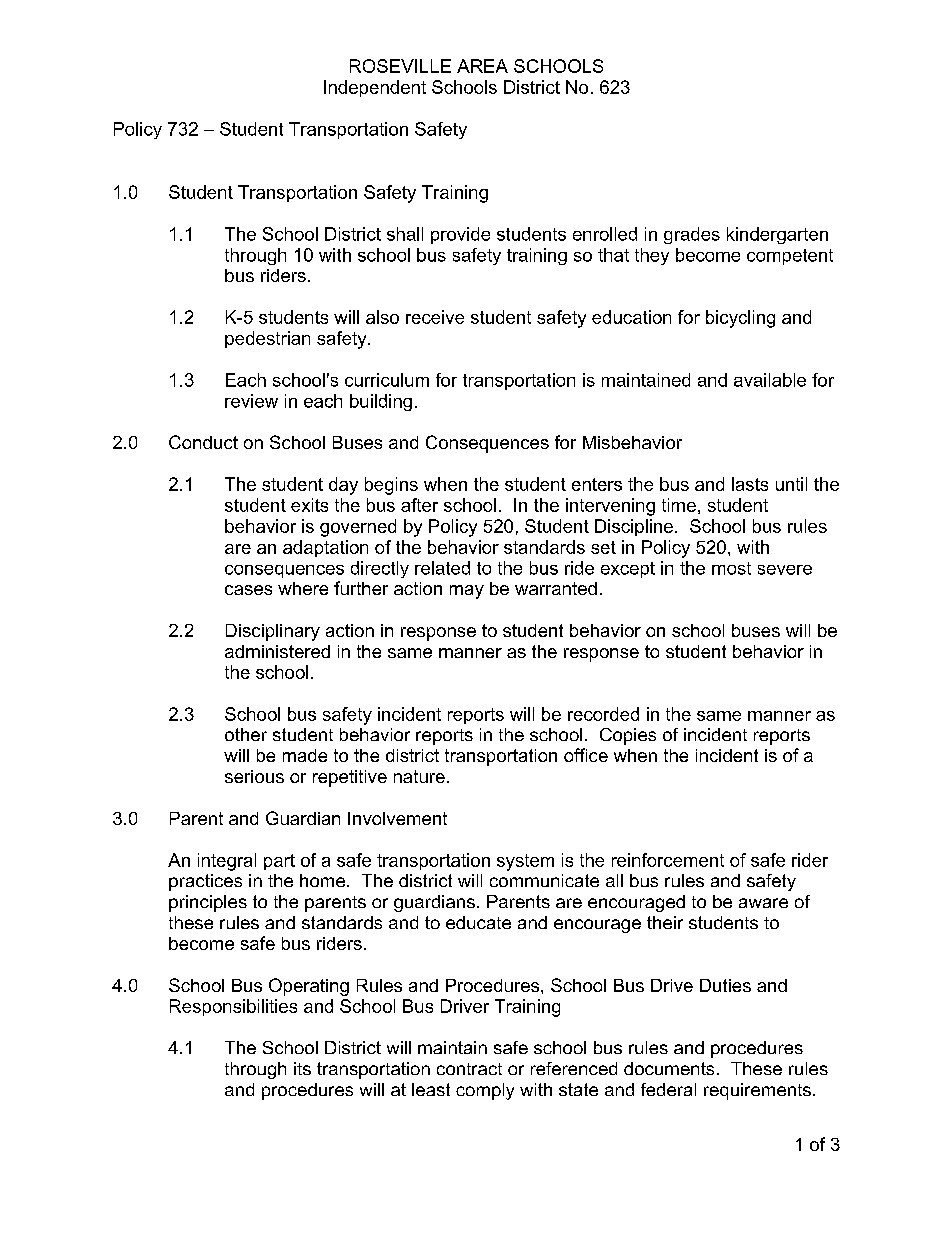  I want to click on AREA, so click(482, 66).
